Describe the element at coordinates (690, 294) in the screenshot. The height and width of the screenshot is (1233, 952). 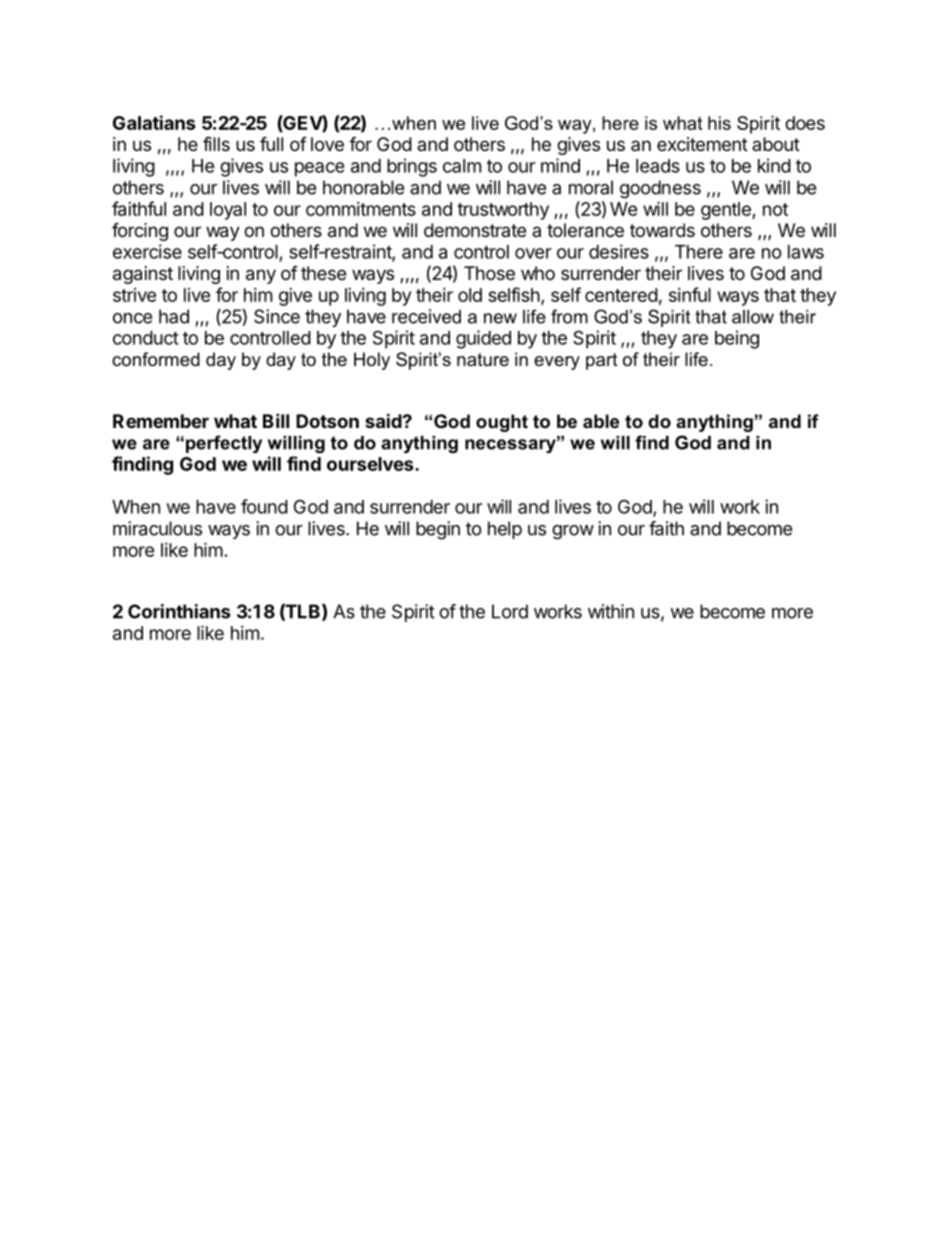
I see `sinful` at that location.
